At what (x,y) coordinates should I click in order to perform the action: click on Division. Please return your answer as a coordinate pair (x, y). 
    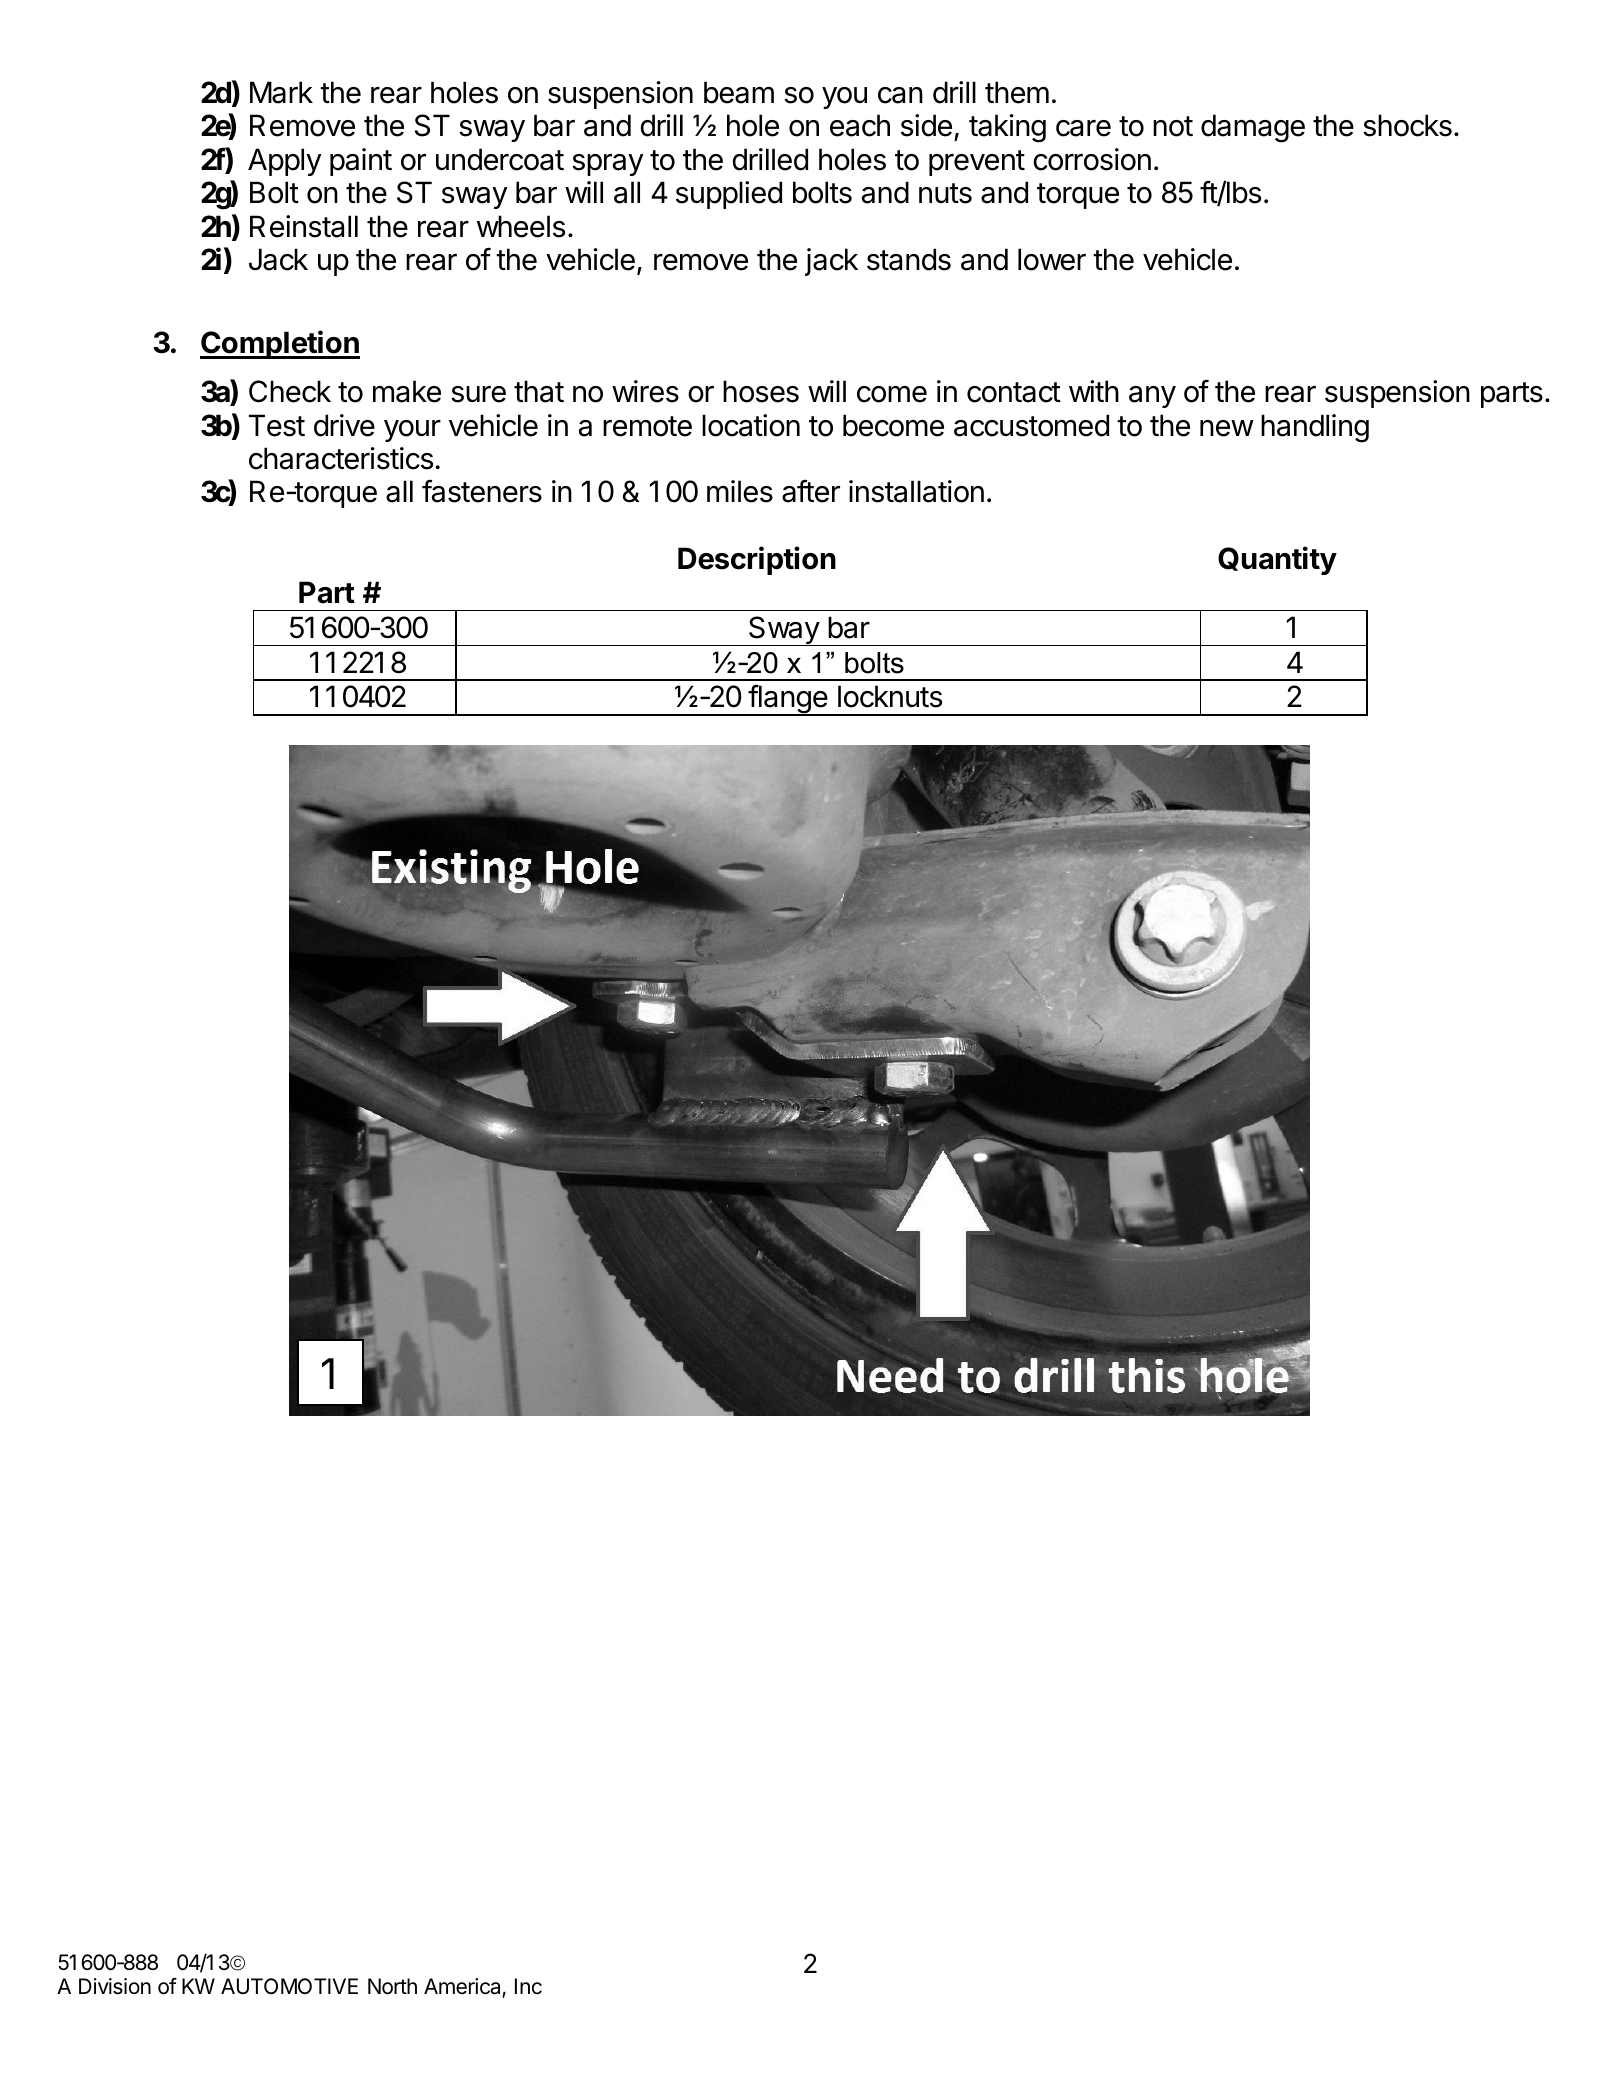
    Looking at the image, I should click on (115, 1986).
